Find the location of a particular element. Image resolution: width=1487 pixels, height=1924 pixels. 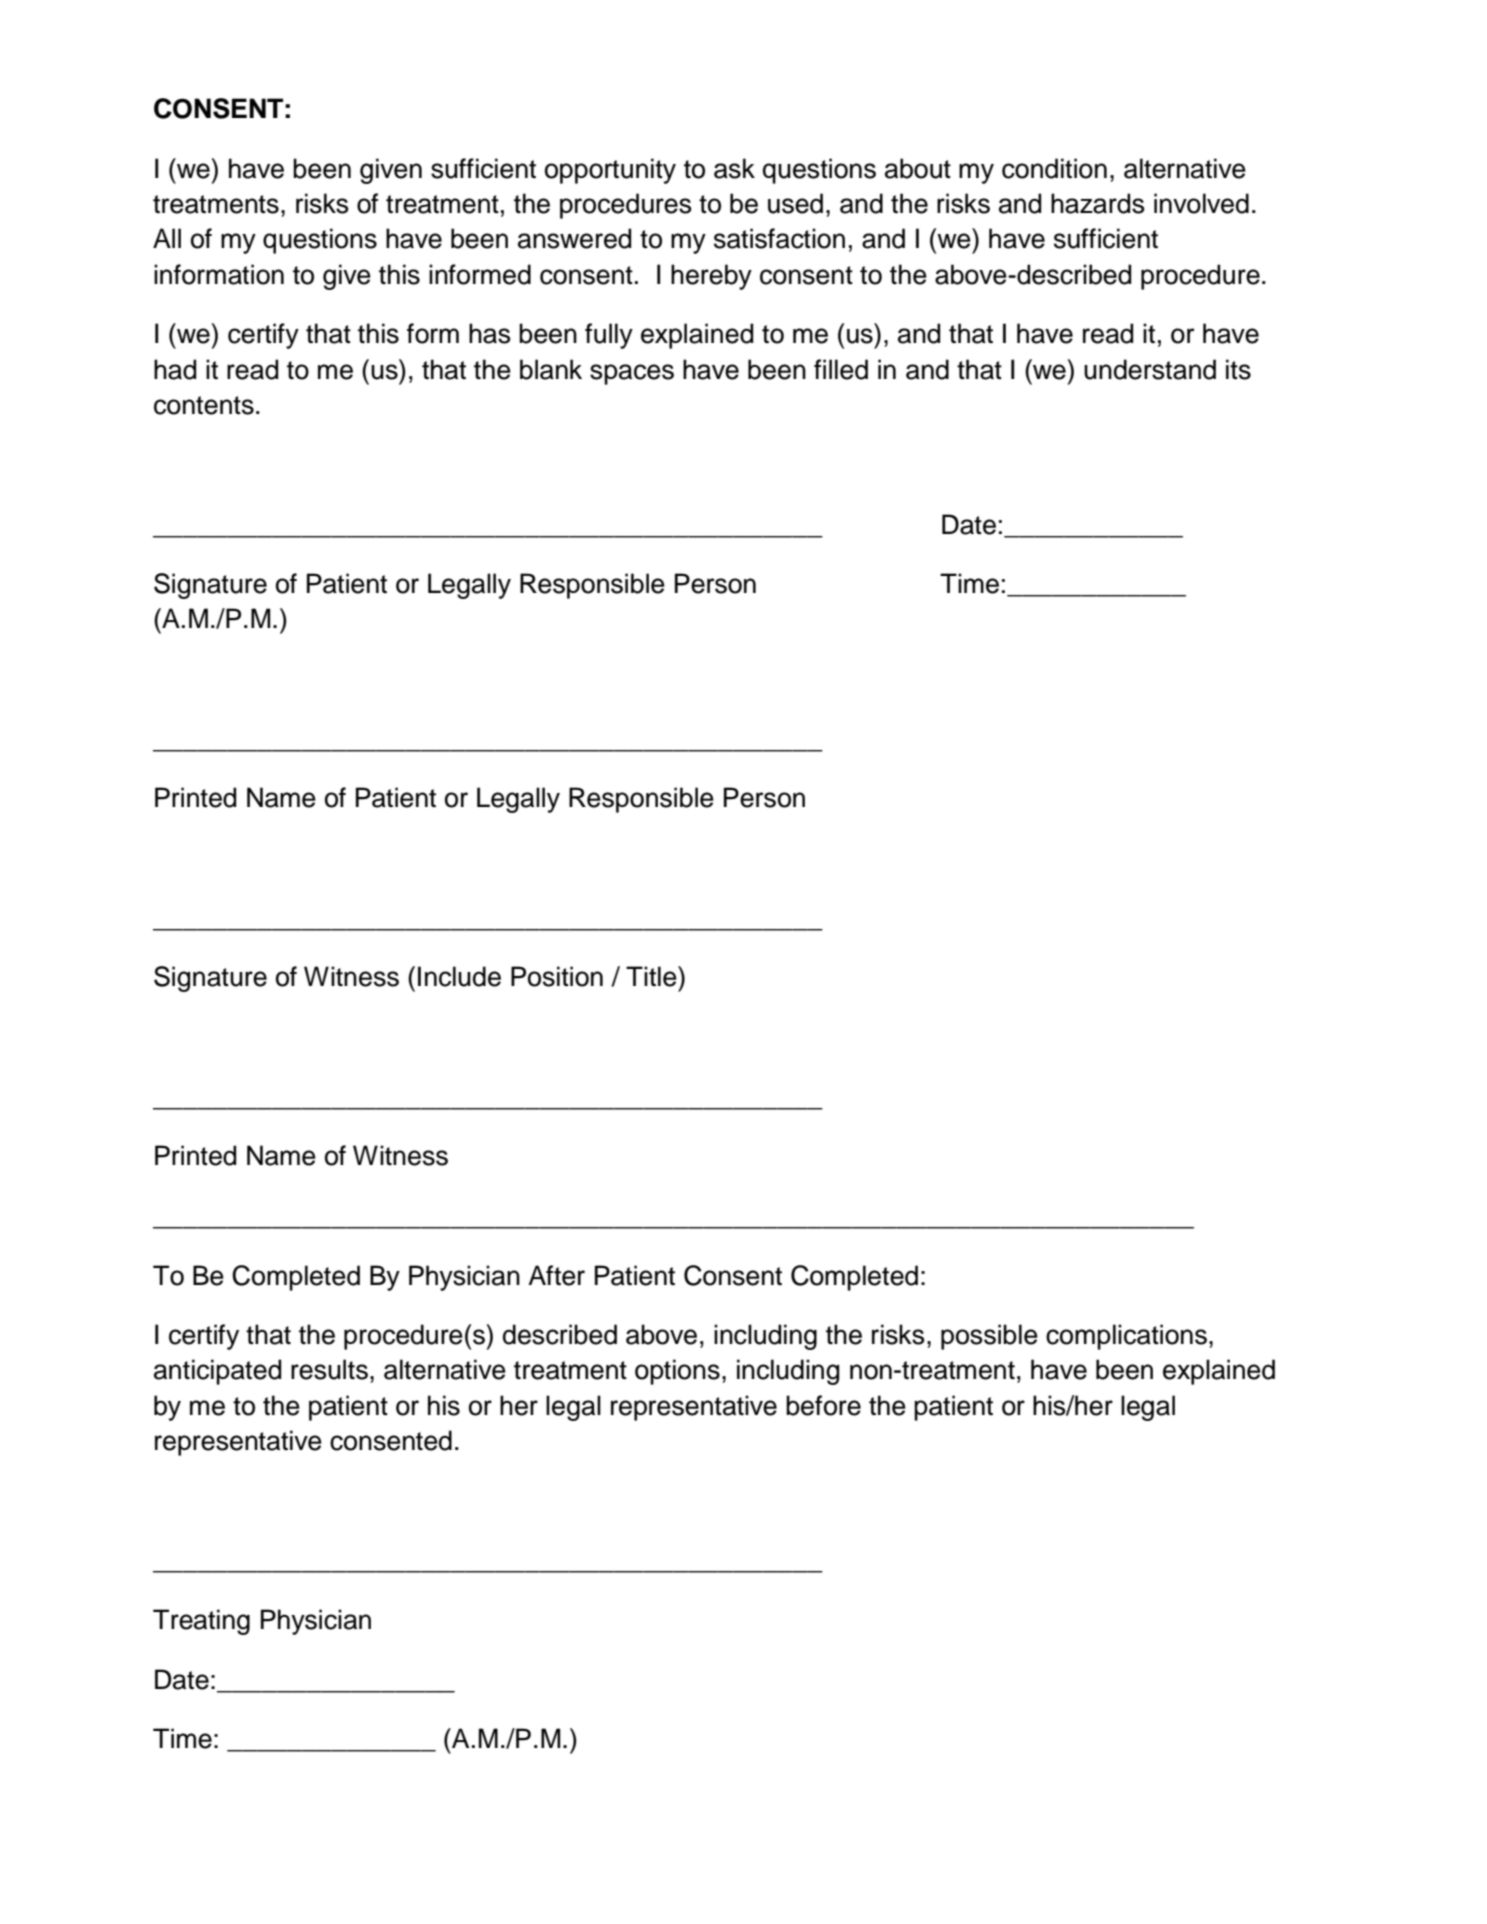

Title is located at coordinates (652, 976).
